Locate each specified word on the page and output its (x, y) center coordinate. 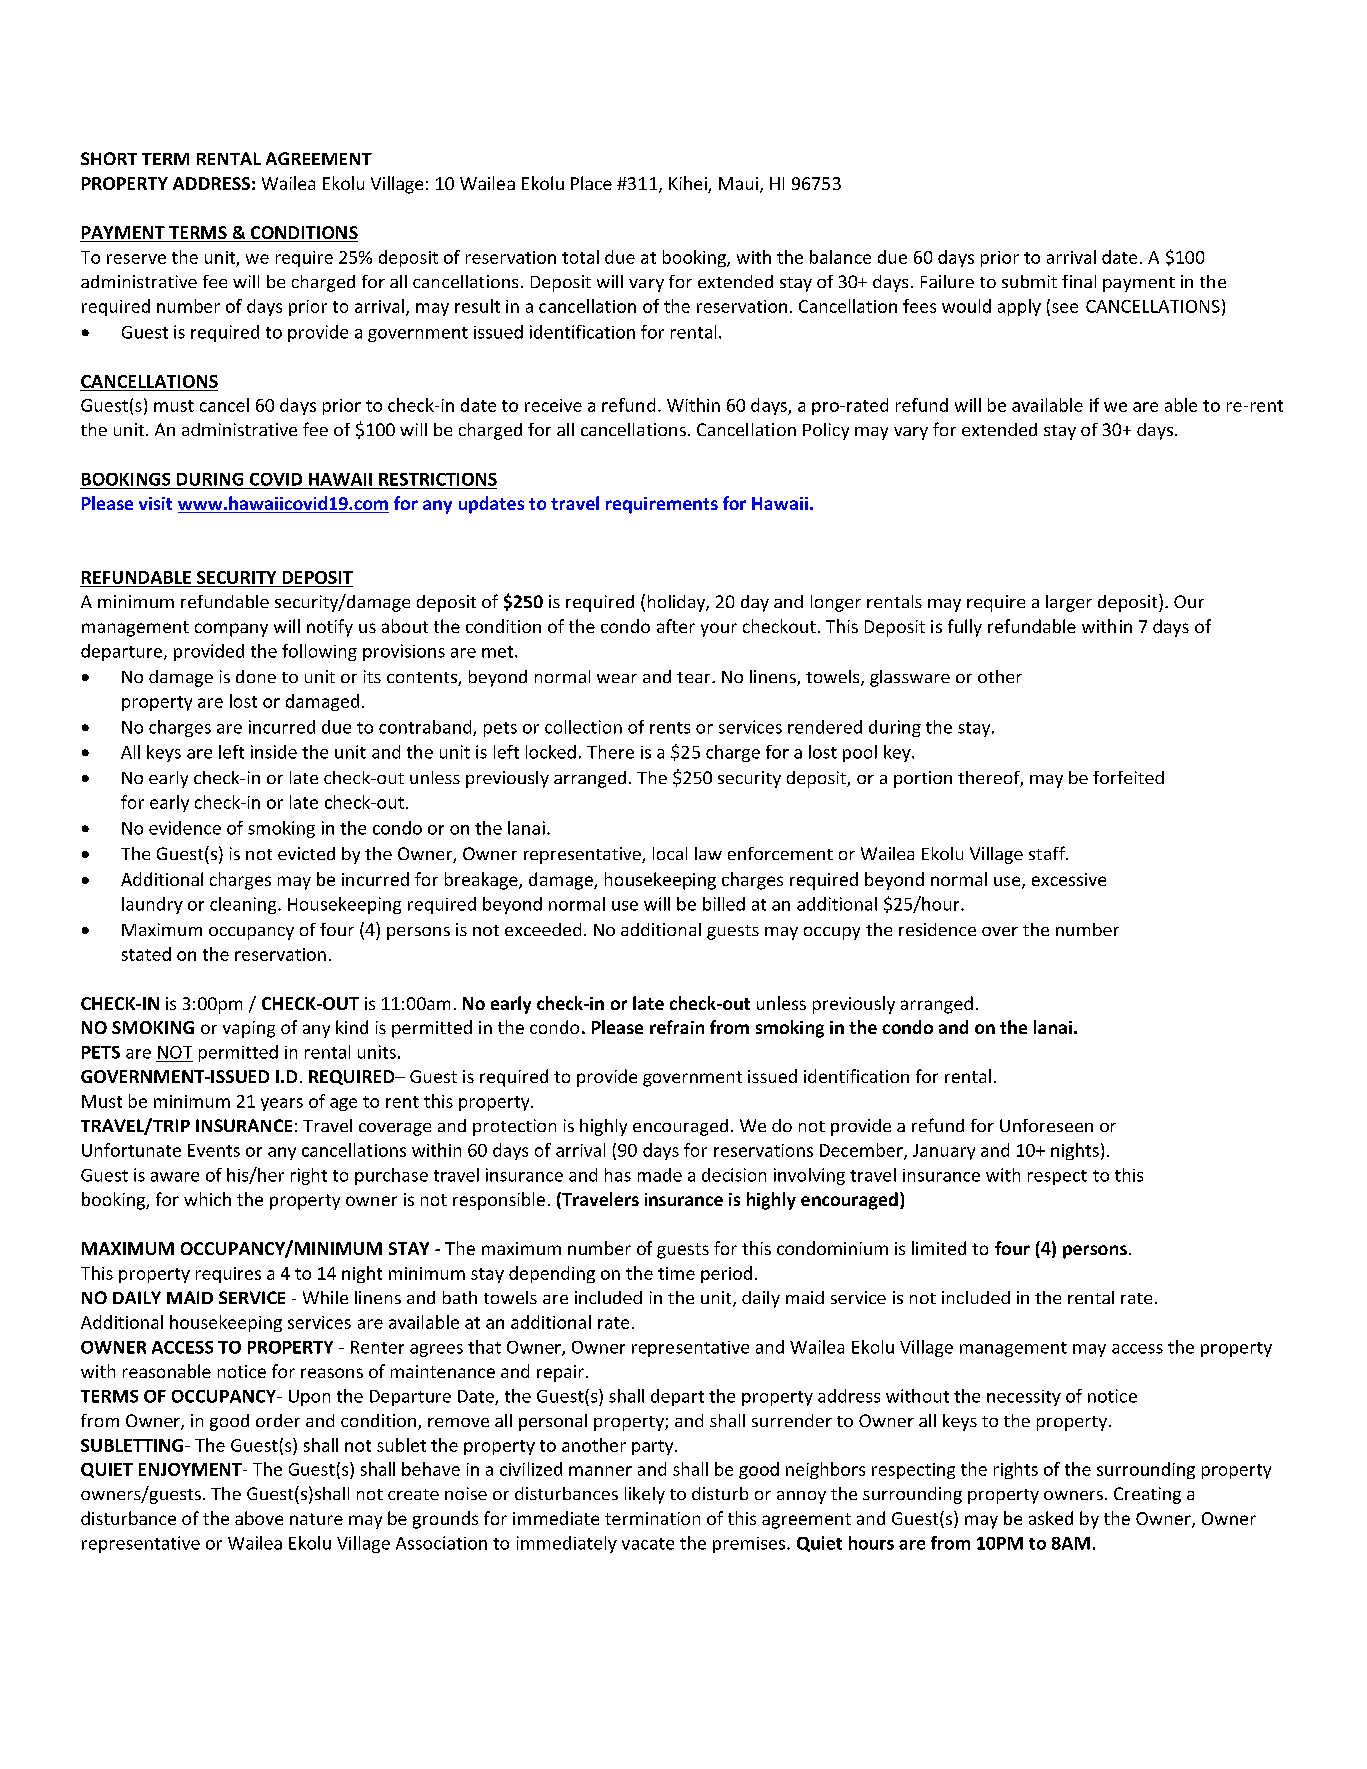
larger (1069, 603)
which (207, 1199)
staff (1048, 853)
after (676, 626)
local (670, 853)
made (660, 1175)
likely (645, 1495)
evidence (185, 828)
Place (591, 183)
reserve (136, 259)
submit (1029, 281)
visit (155, 503)
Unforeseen (1046, 1125)
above (259, 1518)
